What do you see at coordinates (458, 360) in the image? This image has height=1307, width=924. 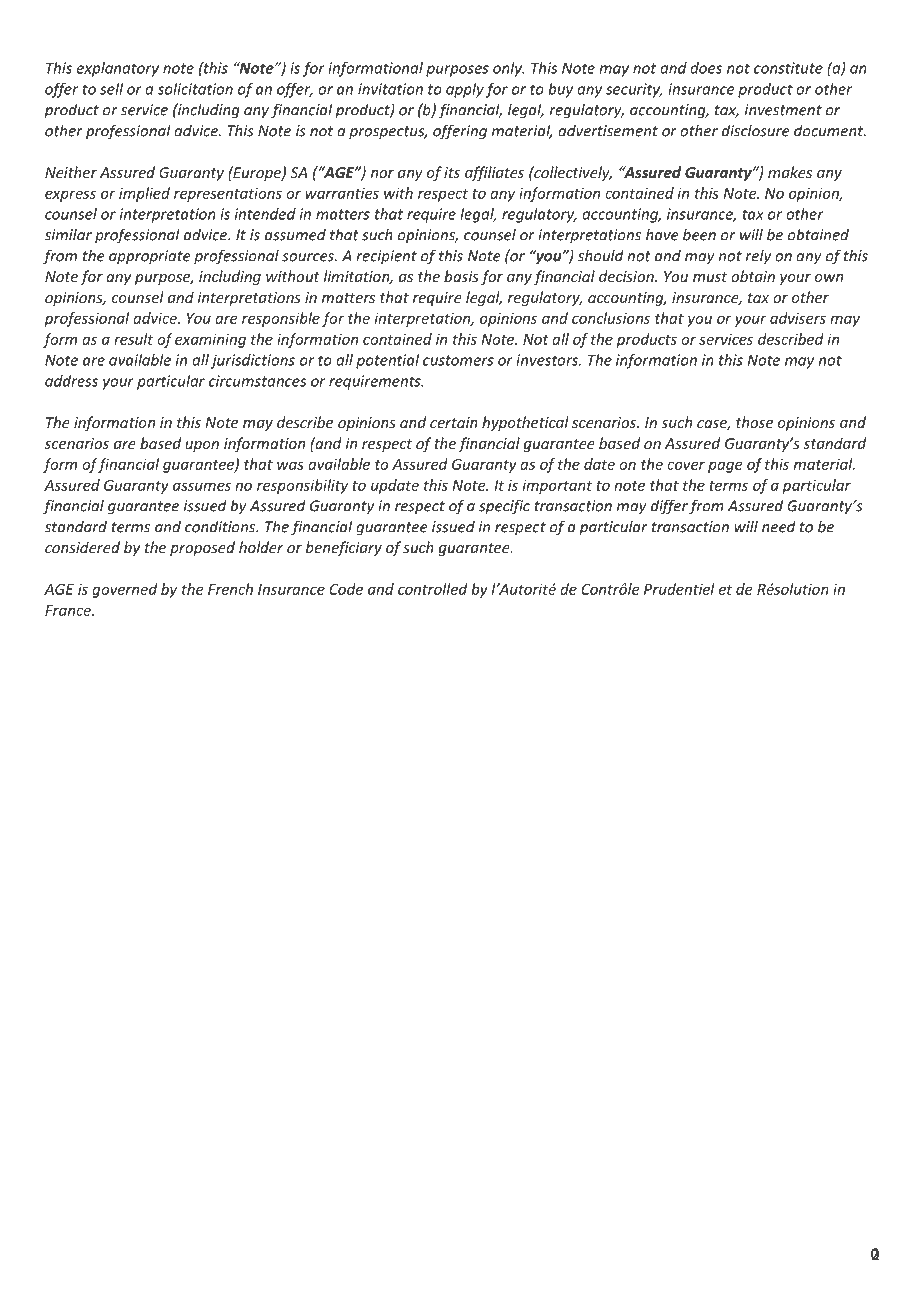 I see `customers` at bounding box center [458, 360].
